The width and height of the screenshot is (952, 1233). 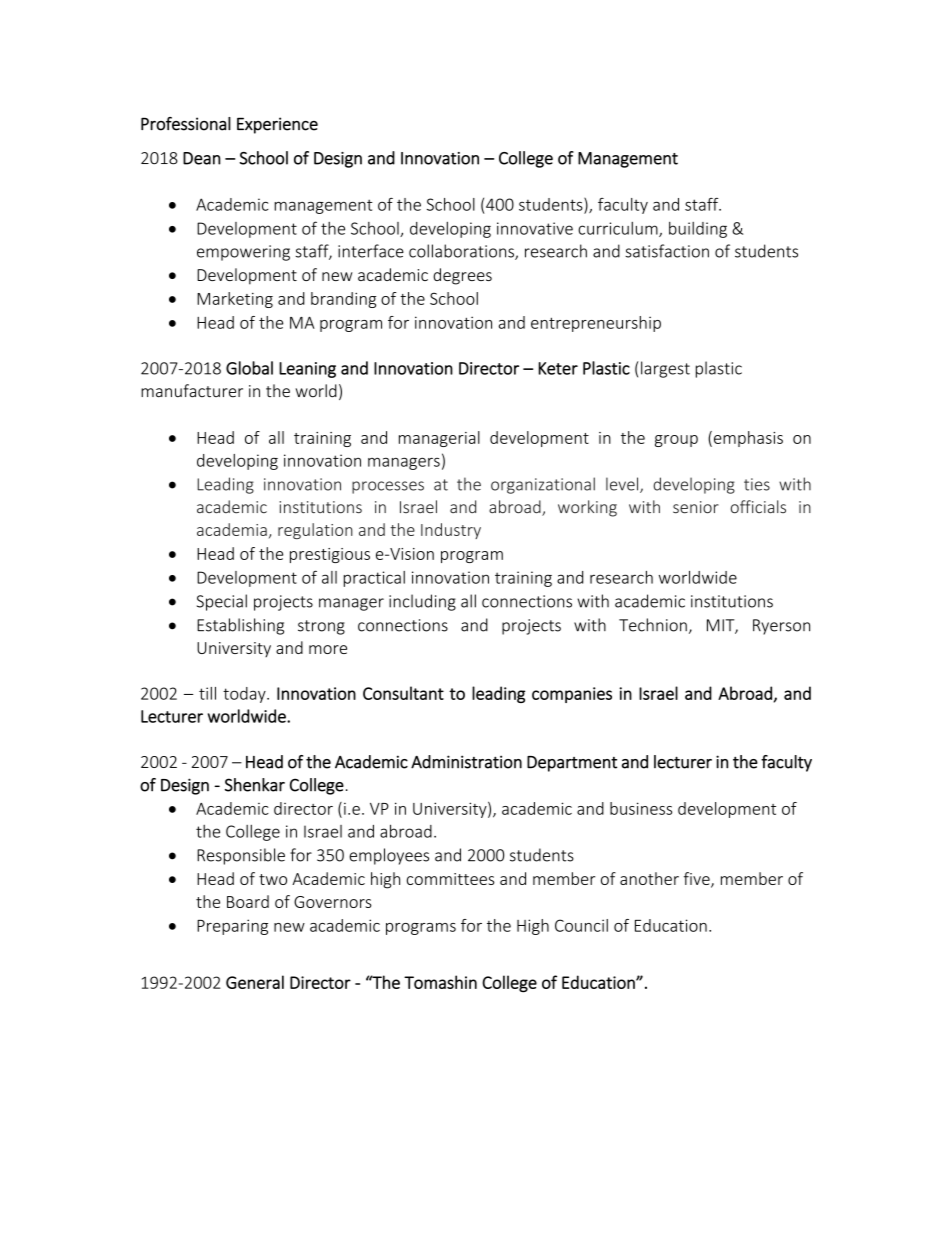 What do you see at coordinates (641, 808) in the screenshot?
I see `business` at bounding box center [641, 808].
